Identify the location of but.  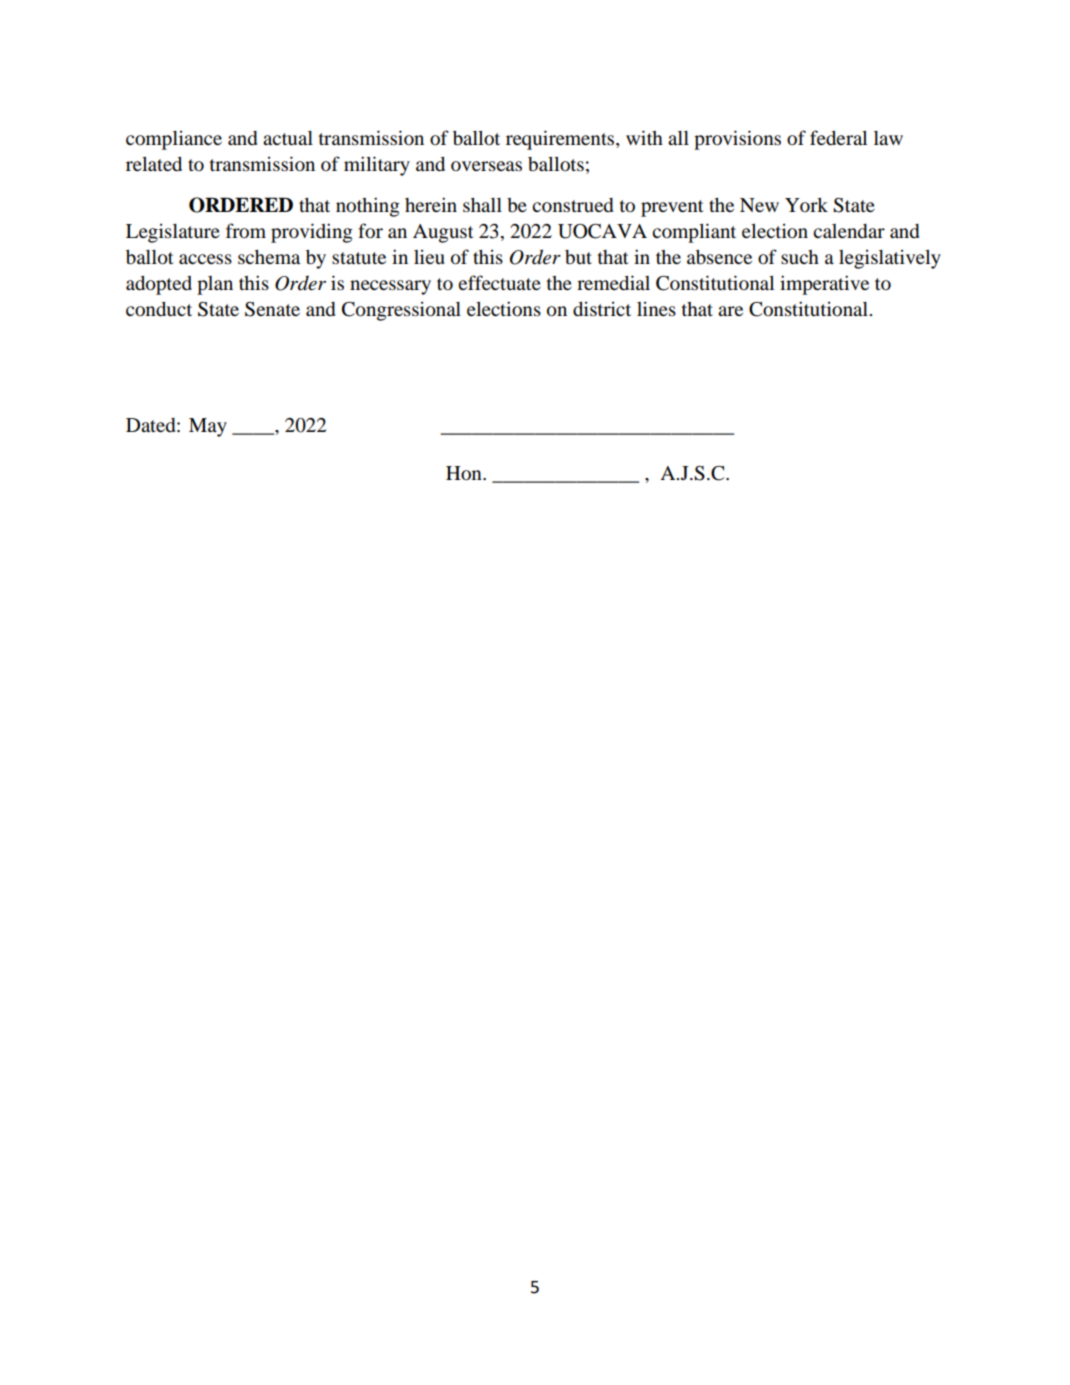
(578, 257).
